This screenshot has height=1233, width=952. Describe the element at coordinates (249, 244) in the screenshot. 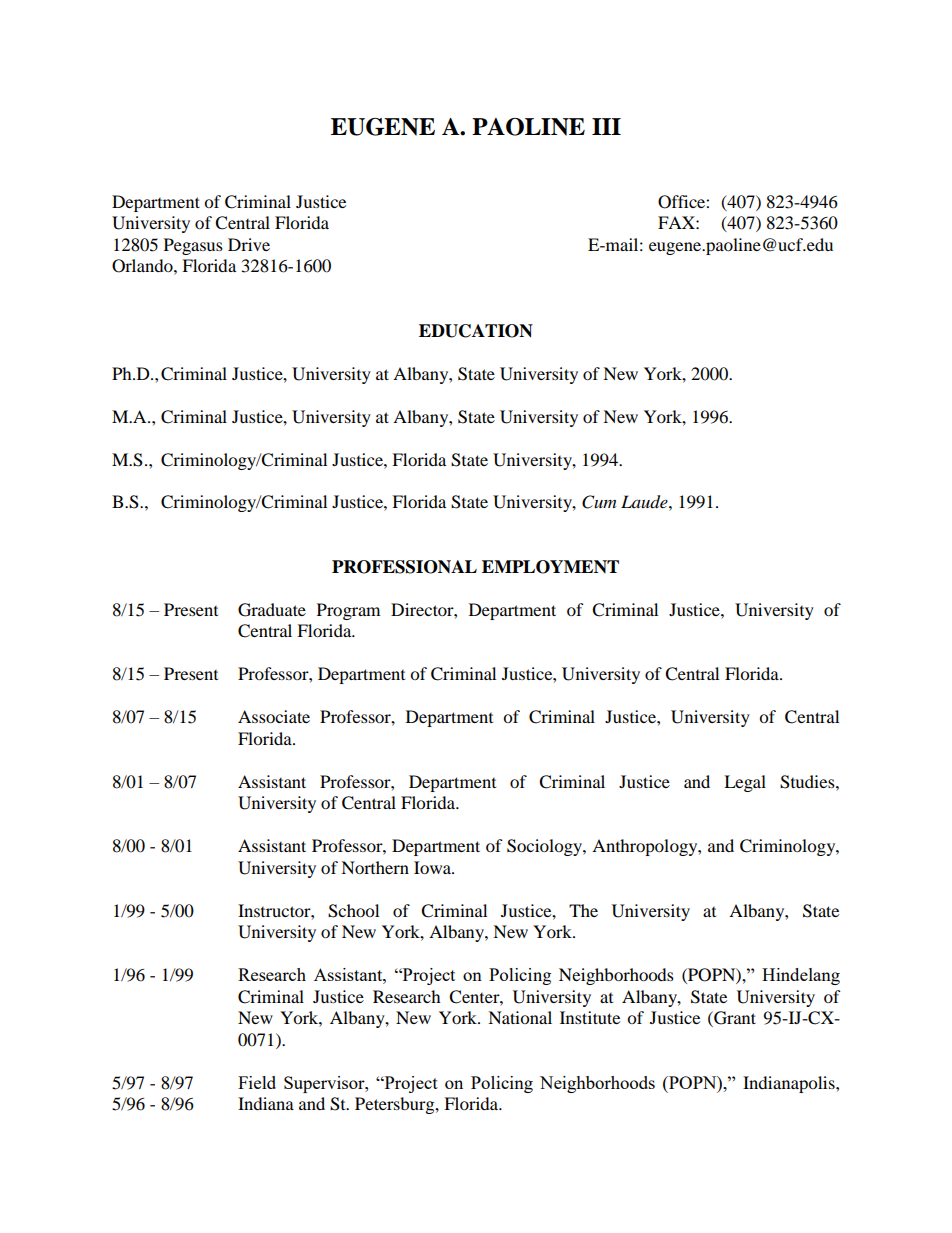

I see `Drive` at that location.
